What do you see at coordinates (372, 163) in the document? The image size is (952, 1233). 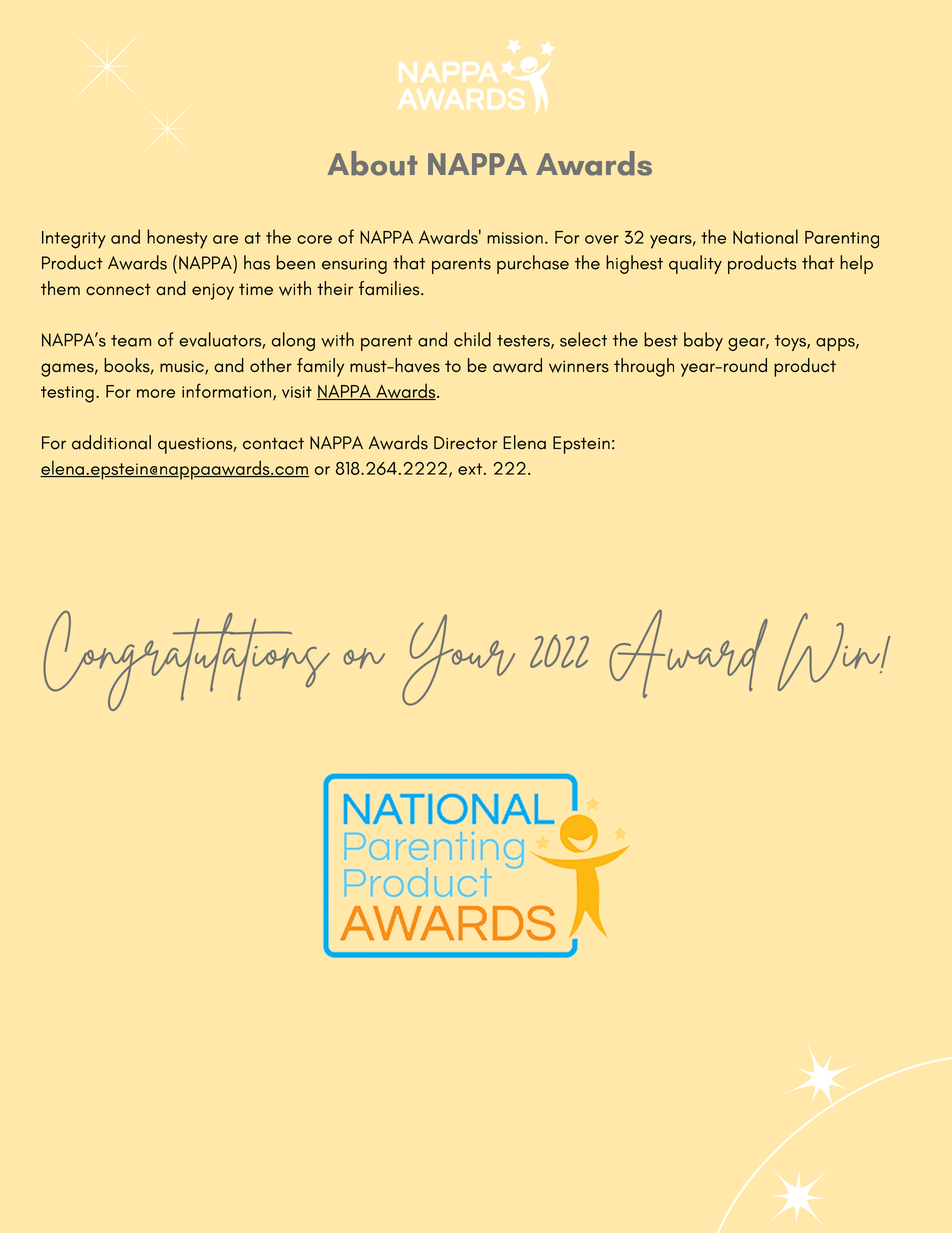 I see `About` at bounding box center [372, 163].
